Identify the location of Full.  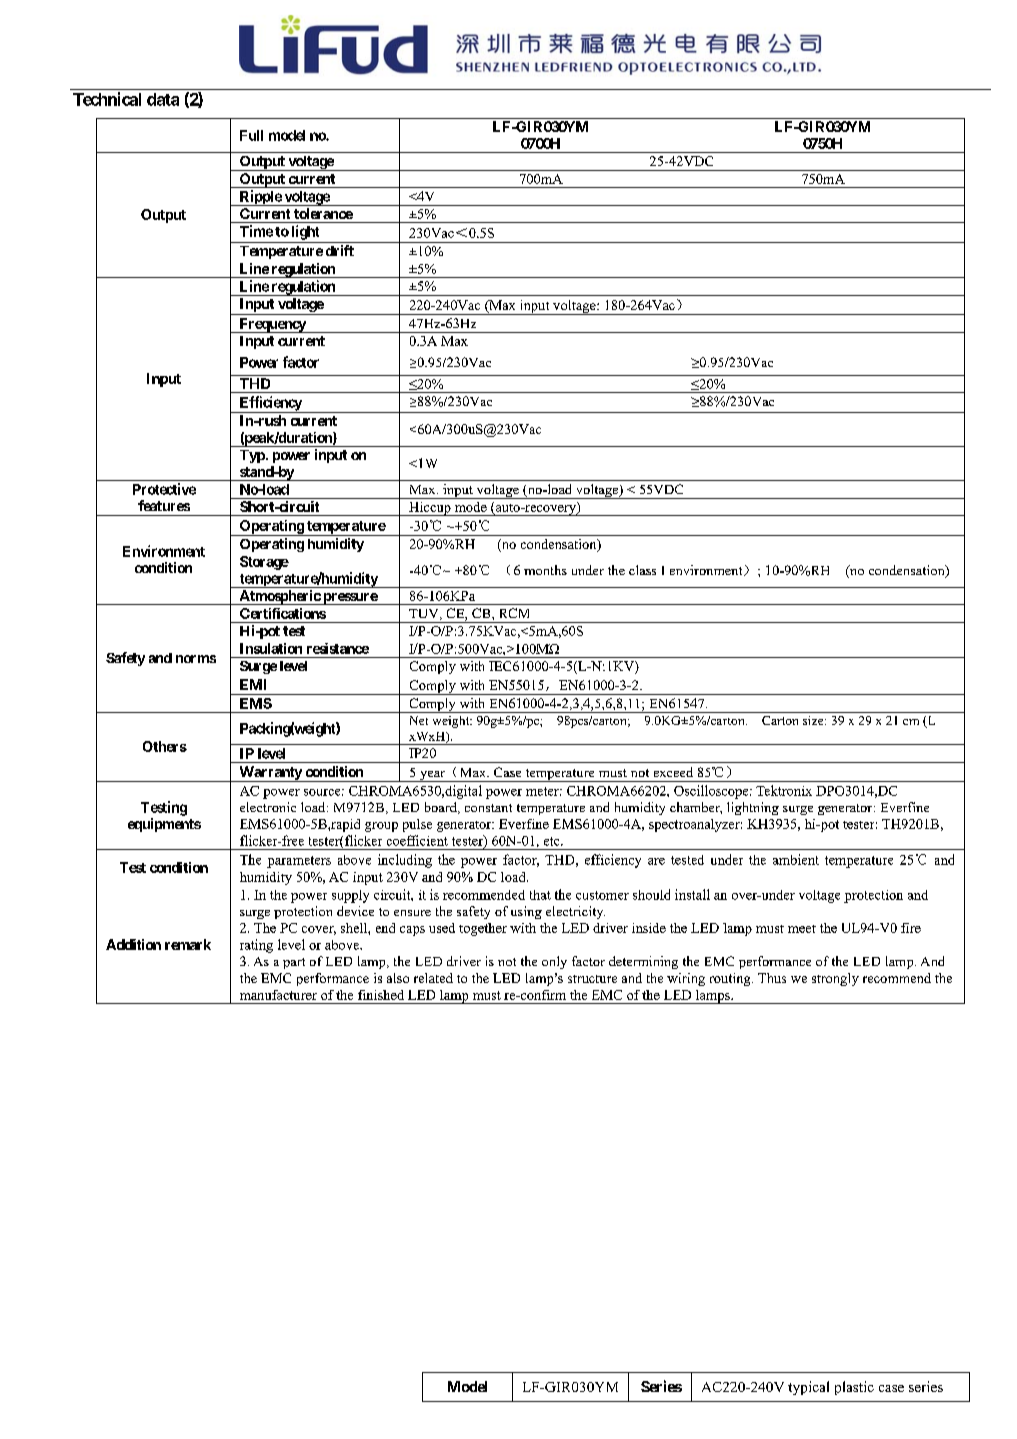
(251, 135).
